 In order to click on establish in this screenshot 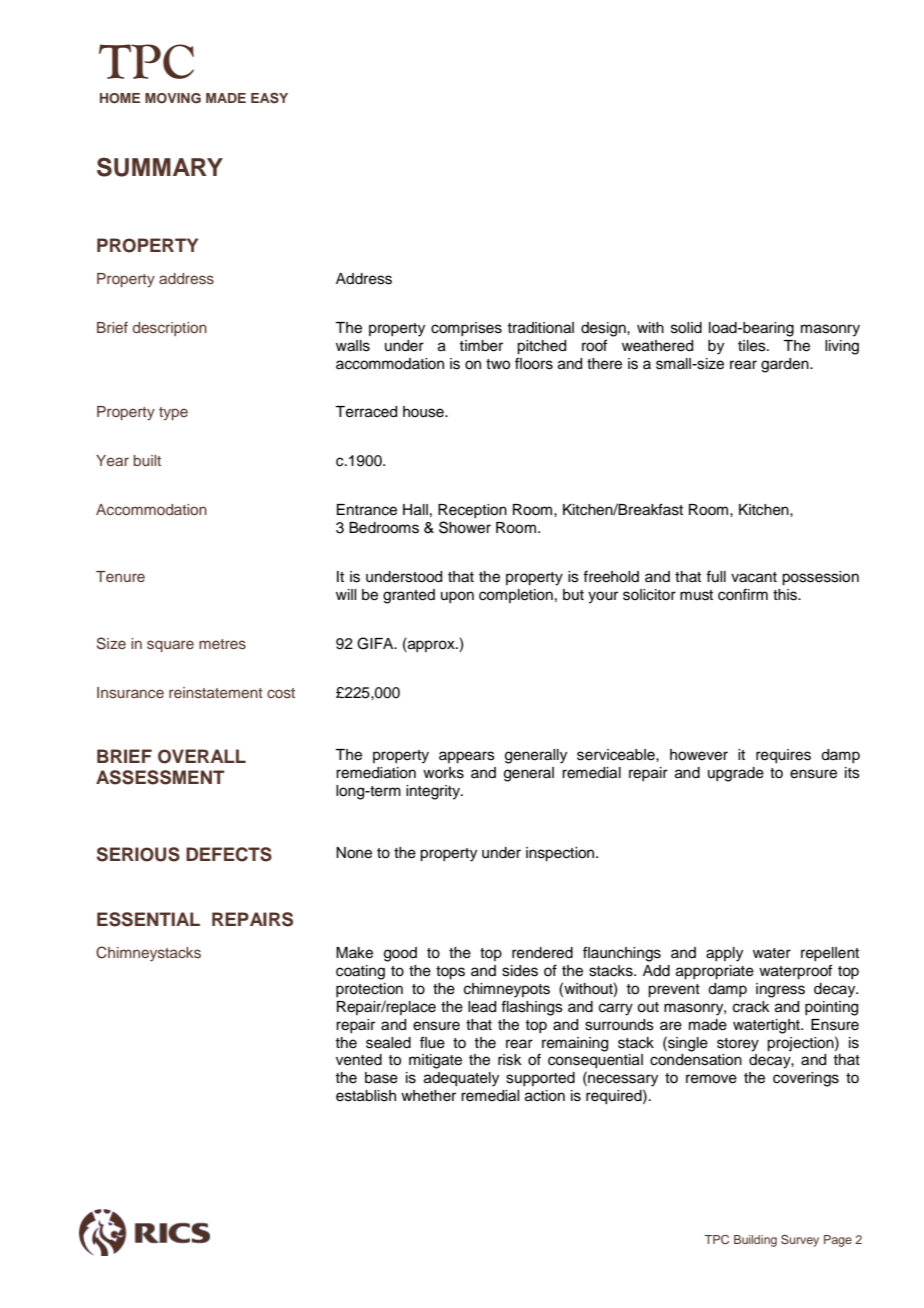, I will do `click(366, 1096)`.
